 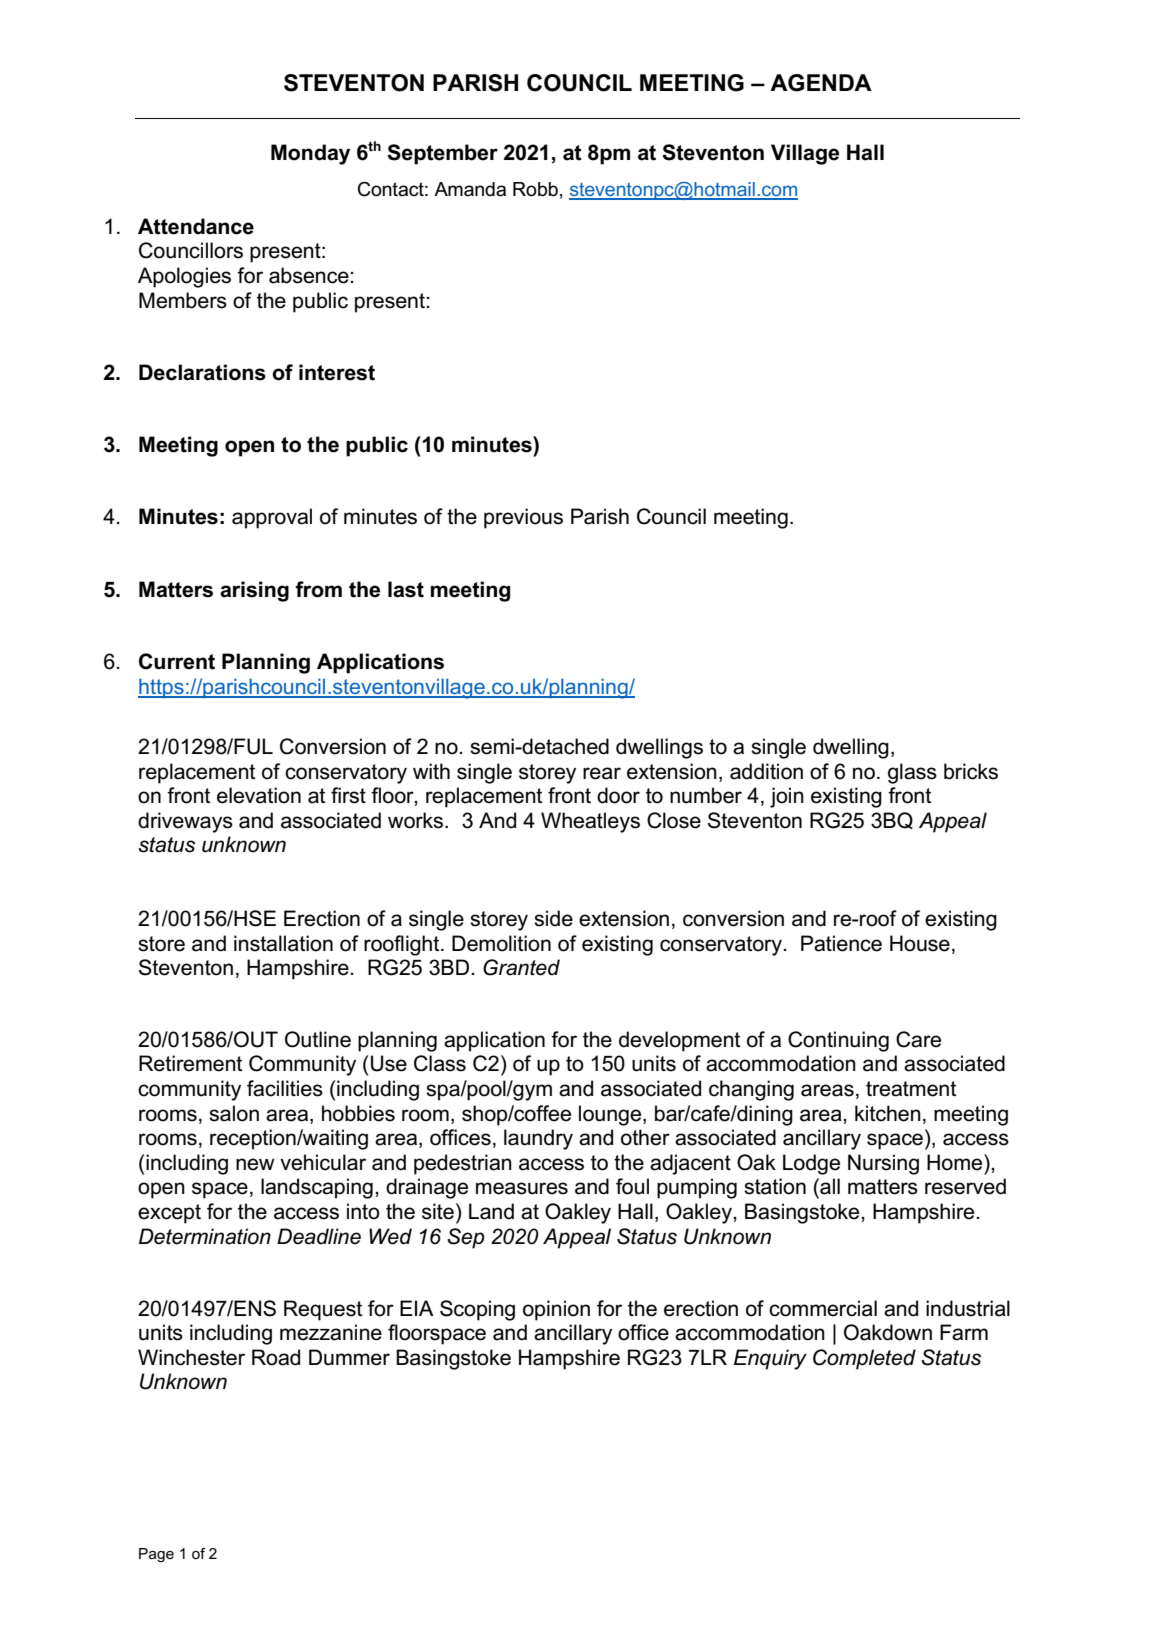 What do you see at coordinates (255, 1164) in the document?
I see `new` at bounding box center [255, 1164].
